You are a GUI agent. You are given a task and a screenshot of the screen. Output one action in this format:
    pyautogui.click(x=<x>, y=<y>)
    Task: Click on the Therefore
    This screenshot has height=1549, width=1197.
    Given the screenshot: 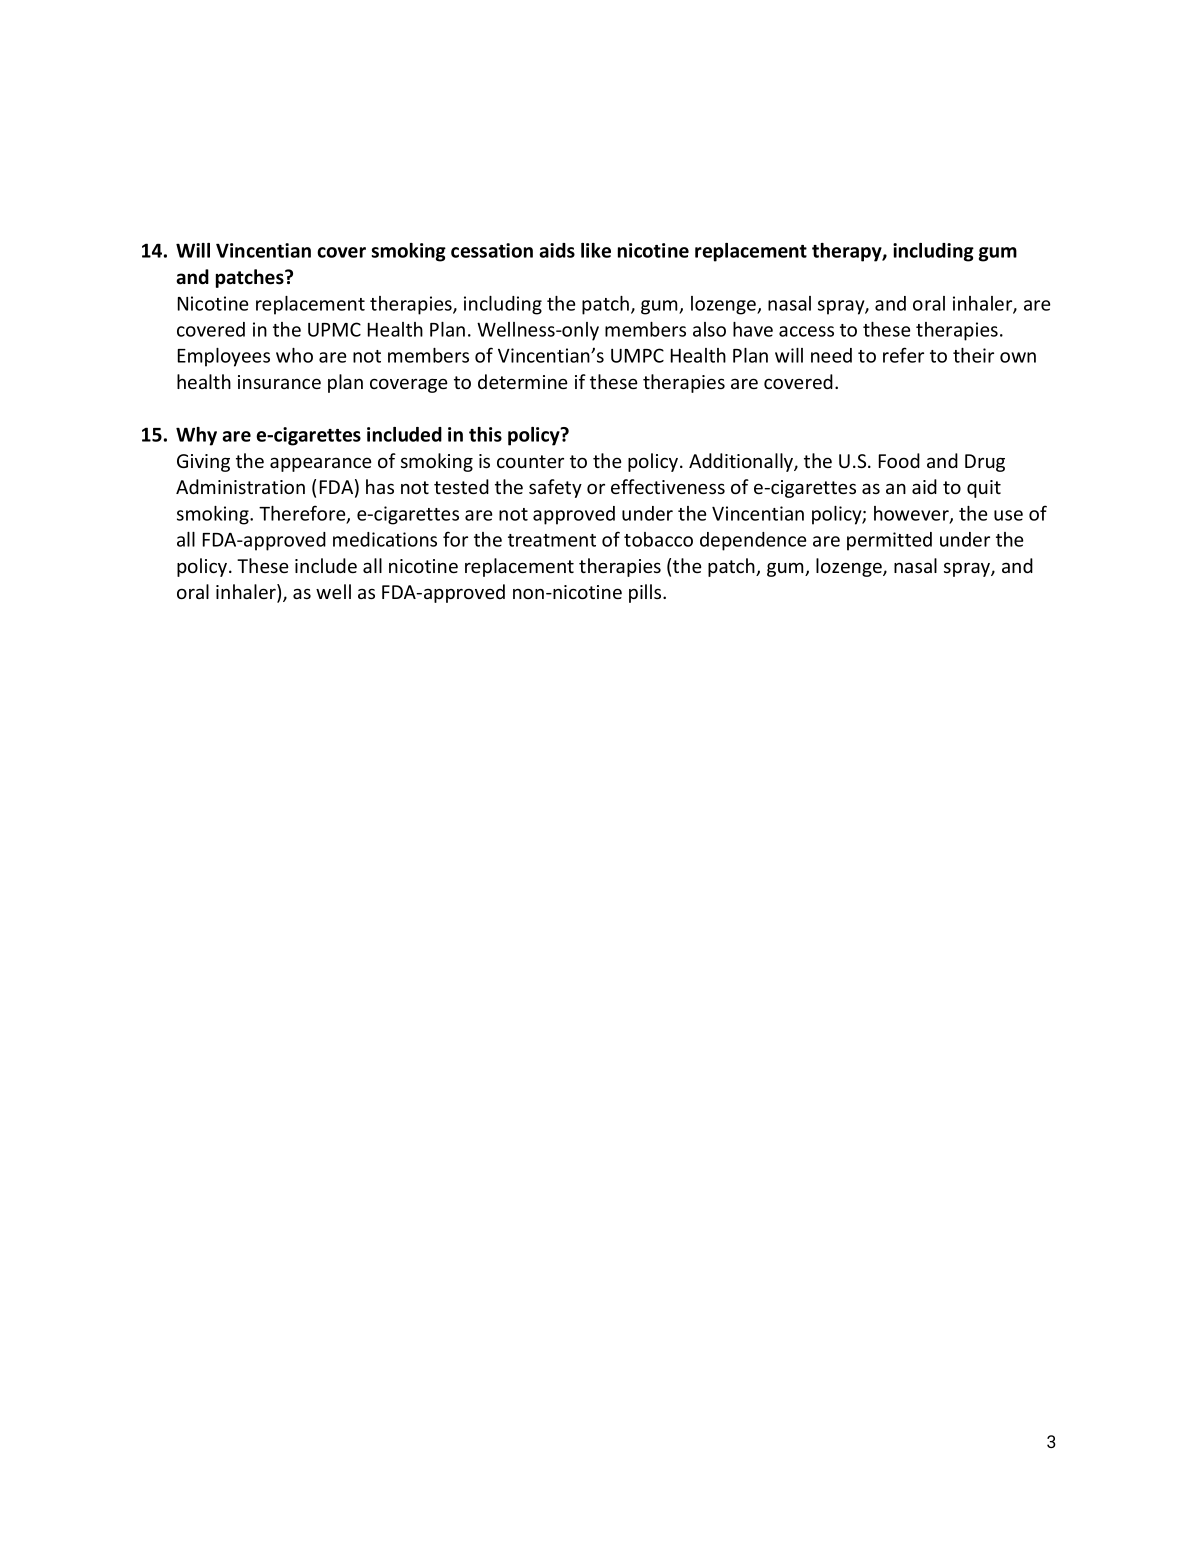 What is the action you would take?
    pyautogui.click(x=303, y=514)
